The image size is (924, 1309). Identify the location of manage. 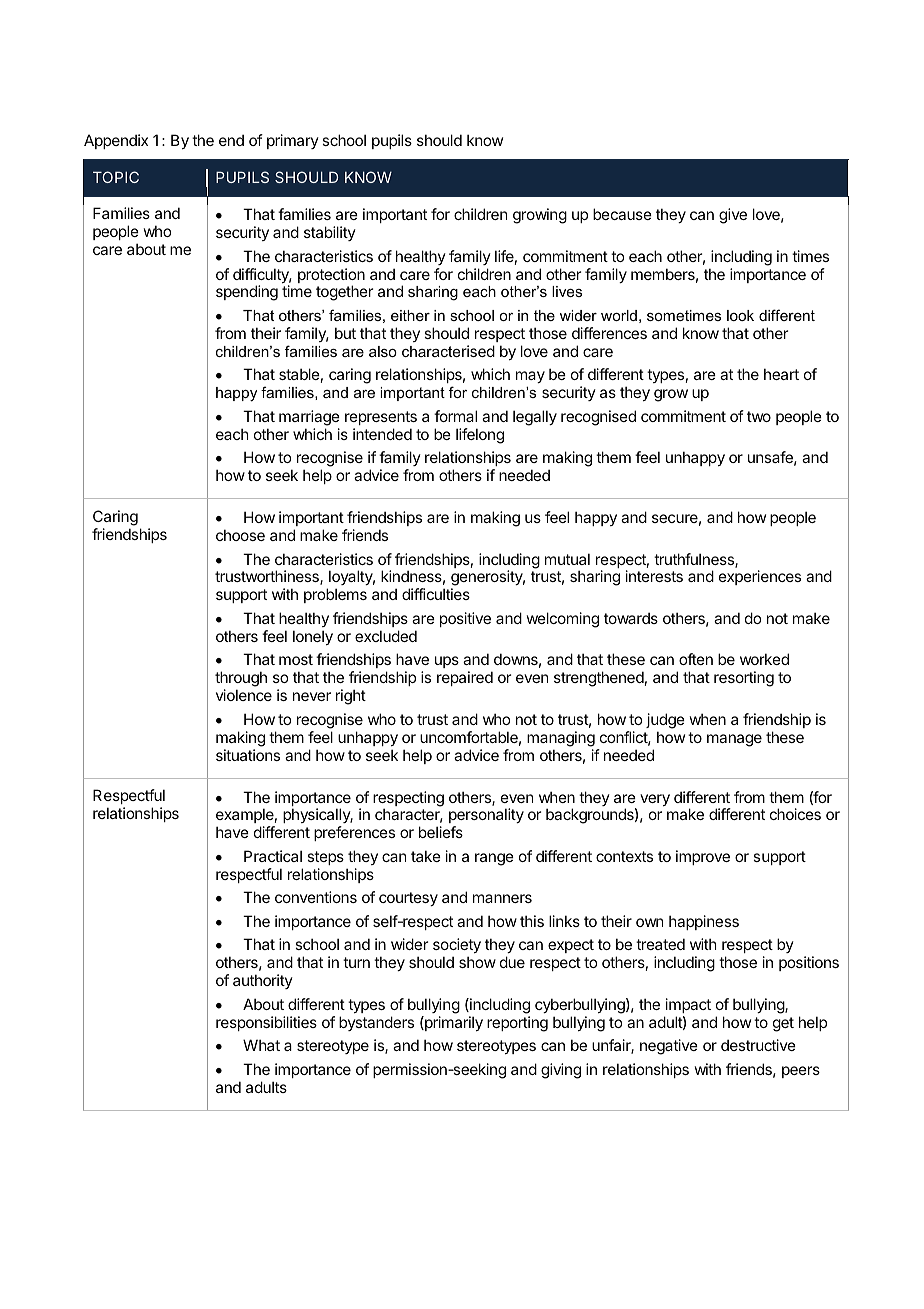
(734, 740).
